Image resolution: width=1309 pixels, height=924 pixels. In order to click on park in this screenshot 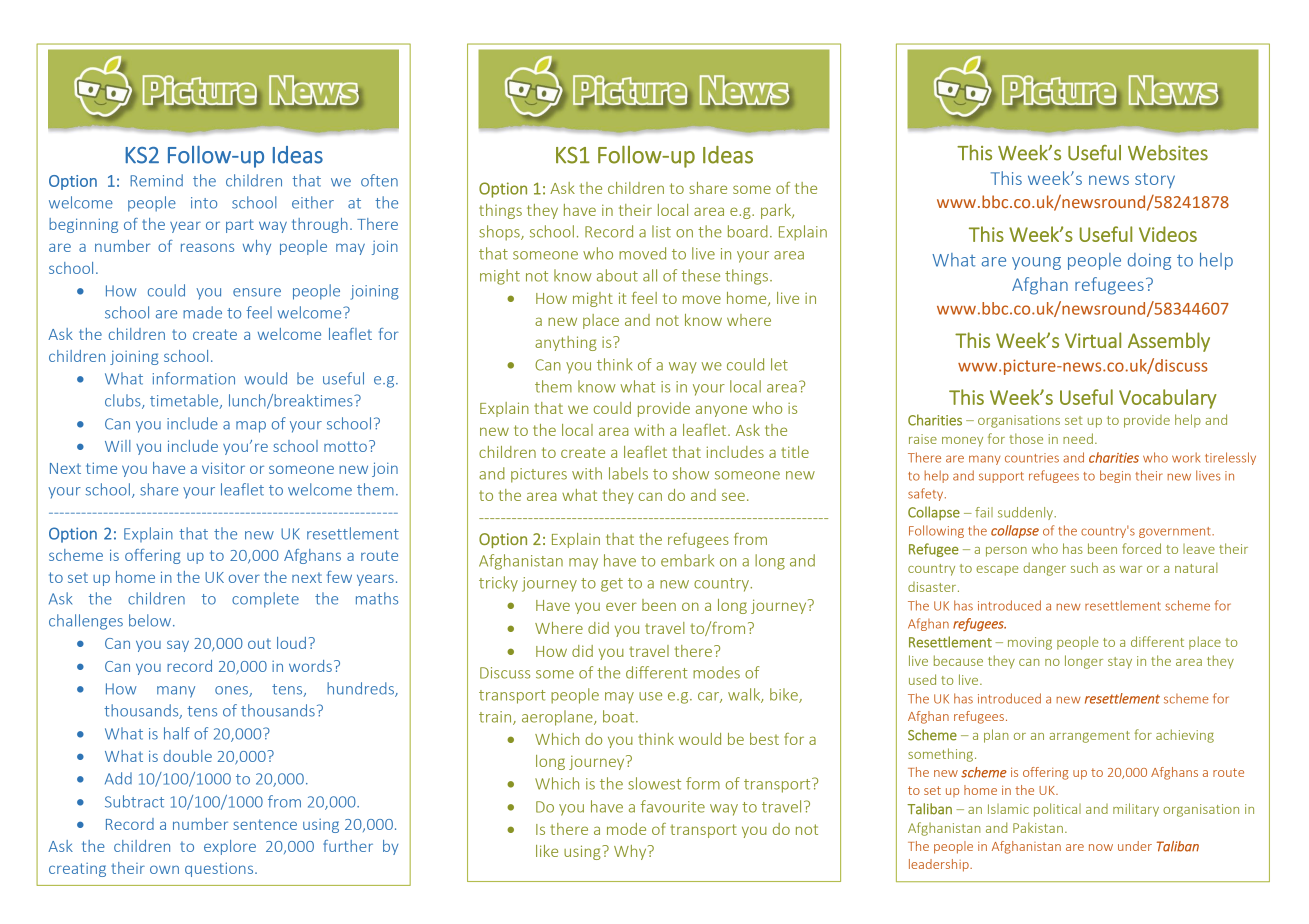, I will do `click(777, 211)`.
